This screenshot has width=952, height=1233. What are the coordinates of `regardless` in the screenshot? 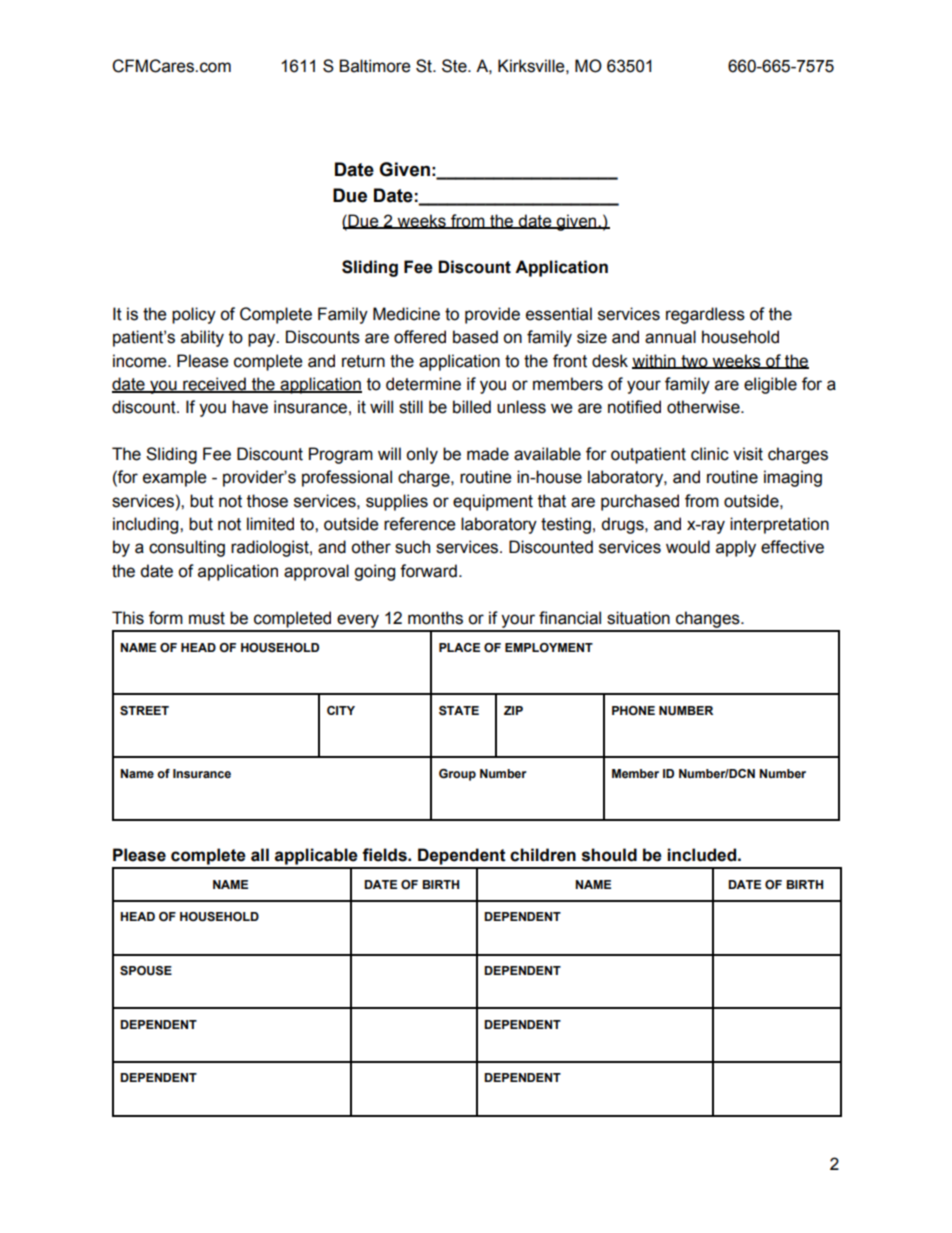 It's located at (705, 315).
